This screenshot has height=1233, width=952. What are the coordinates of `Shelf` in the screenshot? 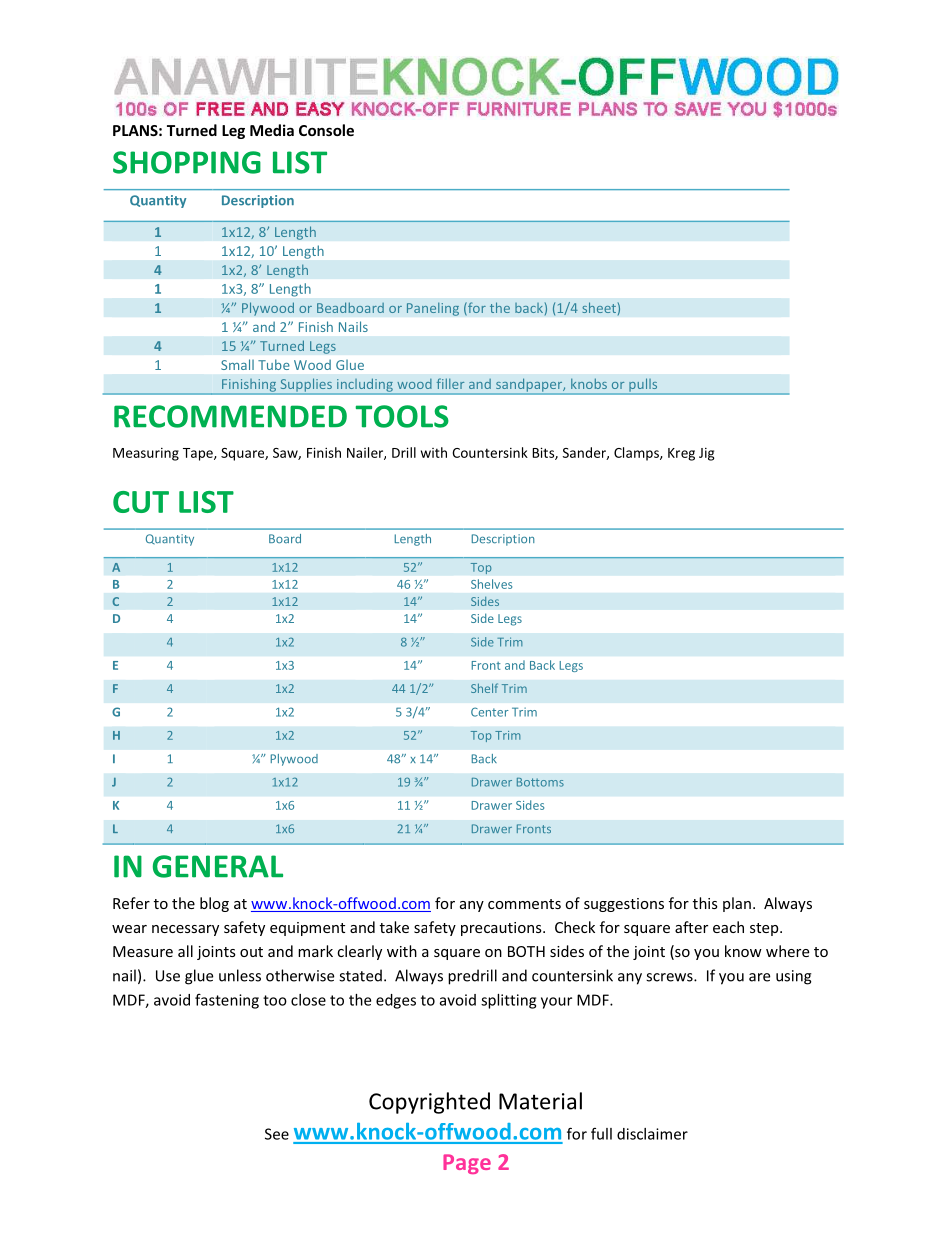 It's located at (484, 688).
